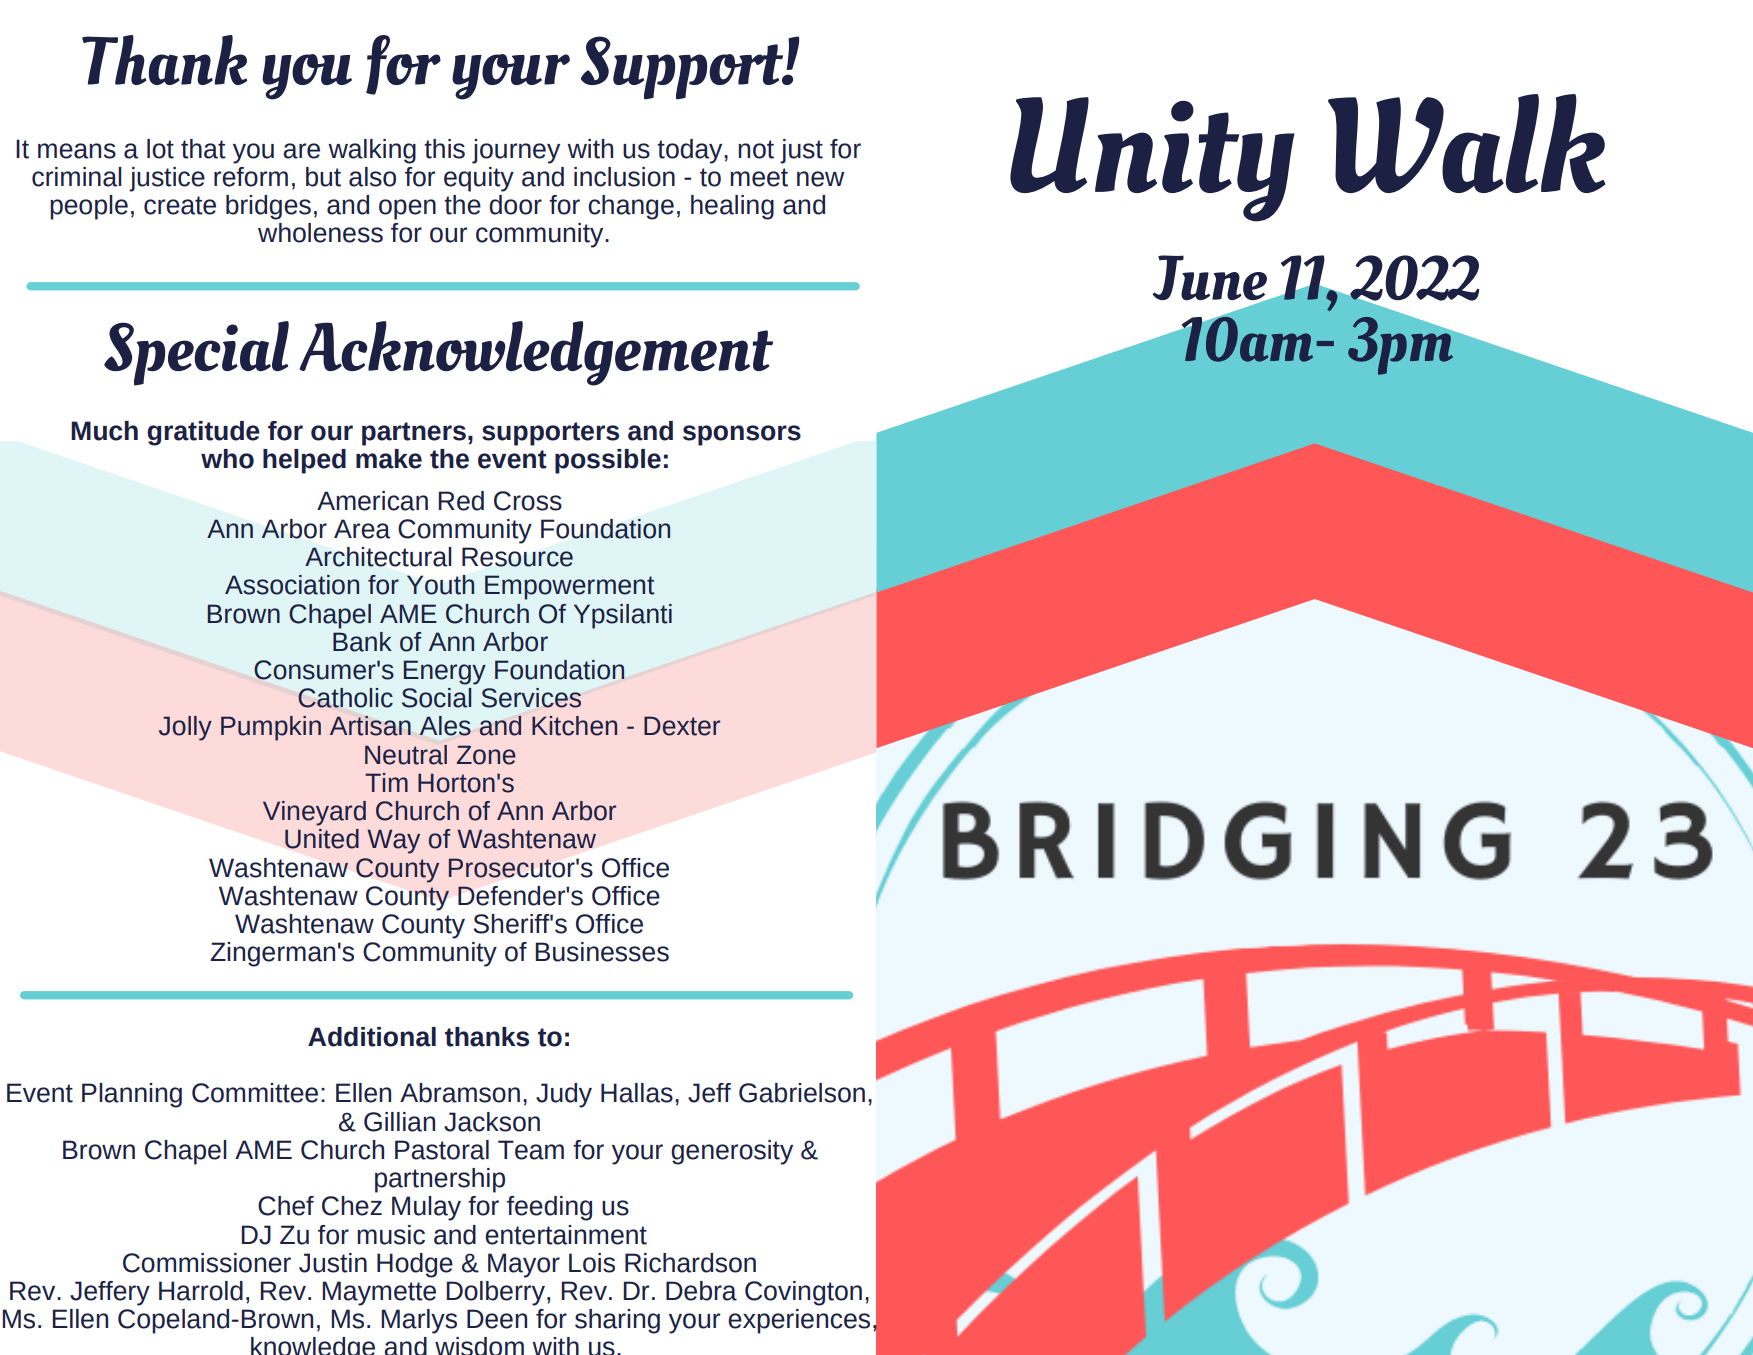  What do you see at coordinates (732, 1152) in the screenshot?
I see `generosity` at bounding box center [732, 1152].
